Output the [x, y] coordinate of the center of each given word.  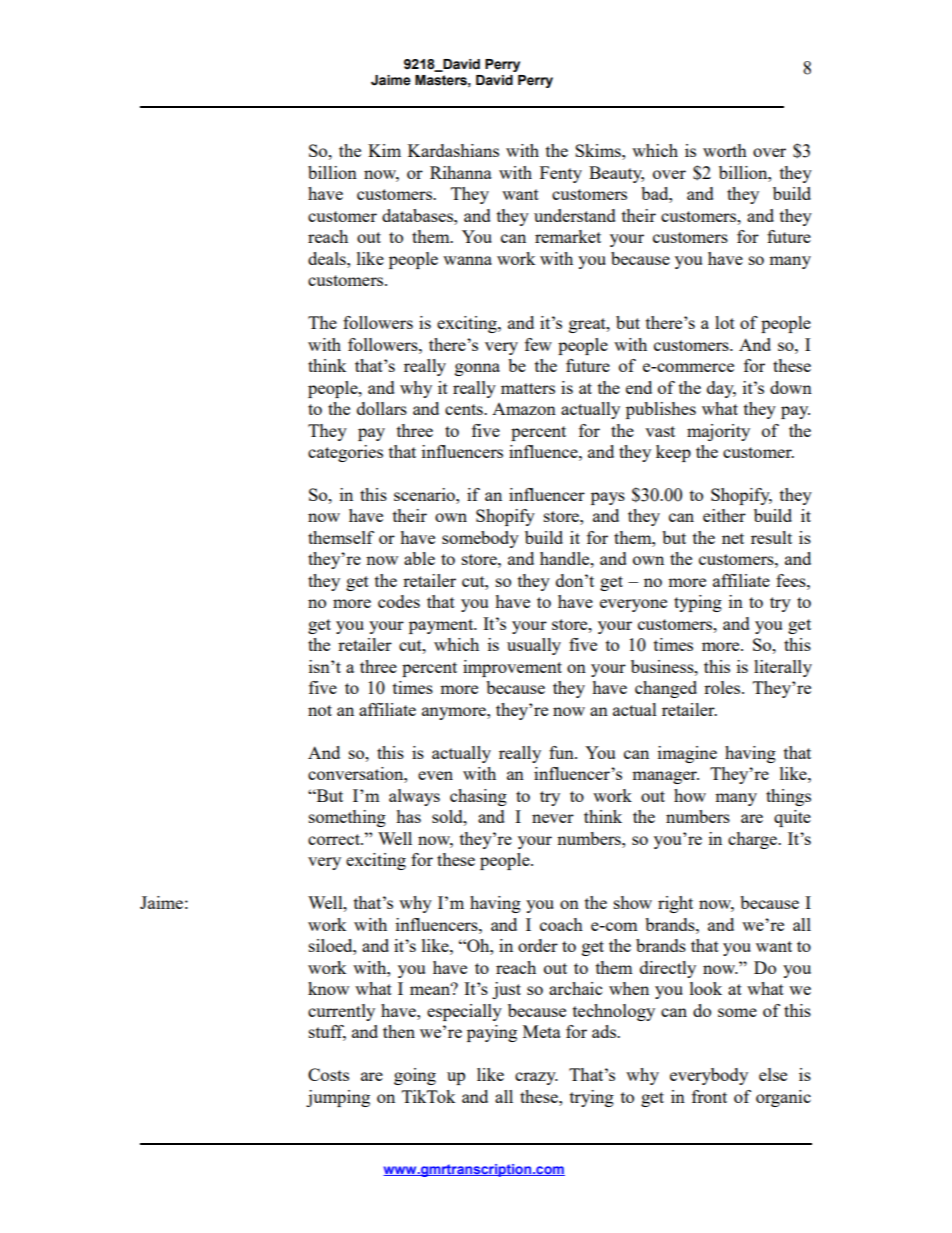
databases [418, 215]
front [709, 1096]
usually [534, 646]
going [415, 1076]
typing [698, 603]
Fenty [561, 174]
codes [399, 601]
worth [725, 150]
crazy [536, 1078]
